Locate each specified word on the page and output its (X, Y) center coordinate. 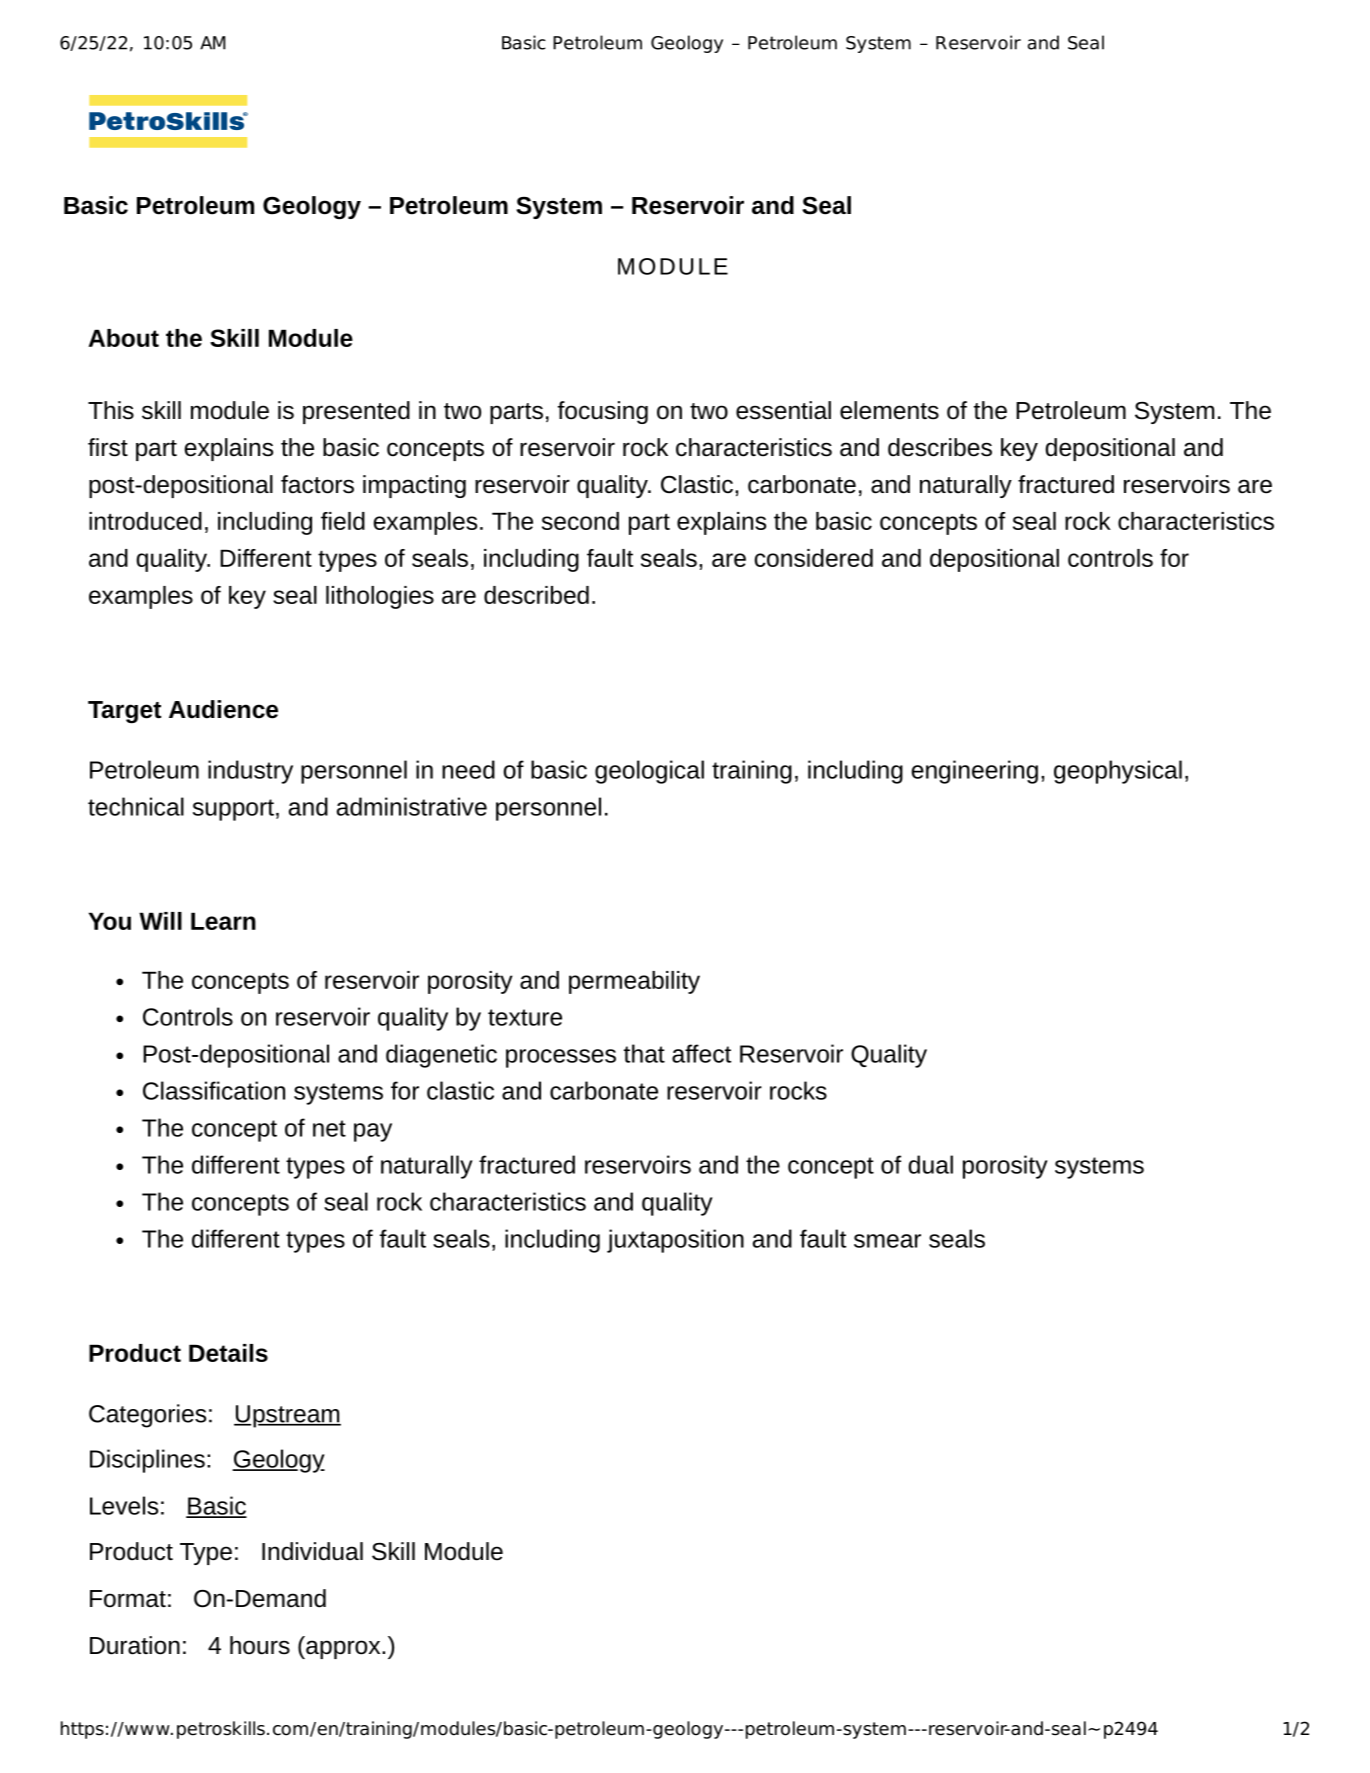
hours (260, 1645)
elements (889, 410)
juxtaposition (675, 1241)
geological (649, 772)
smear (887, 1241)
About (124, 338)
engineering (975, 772)
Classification (214, 1090)
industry (250, 772)
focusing (603, 412)
